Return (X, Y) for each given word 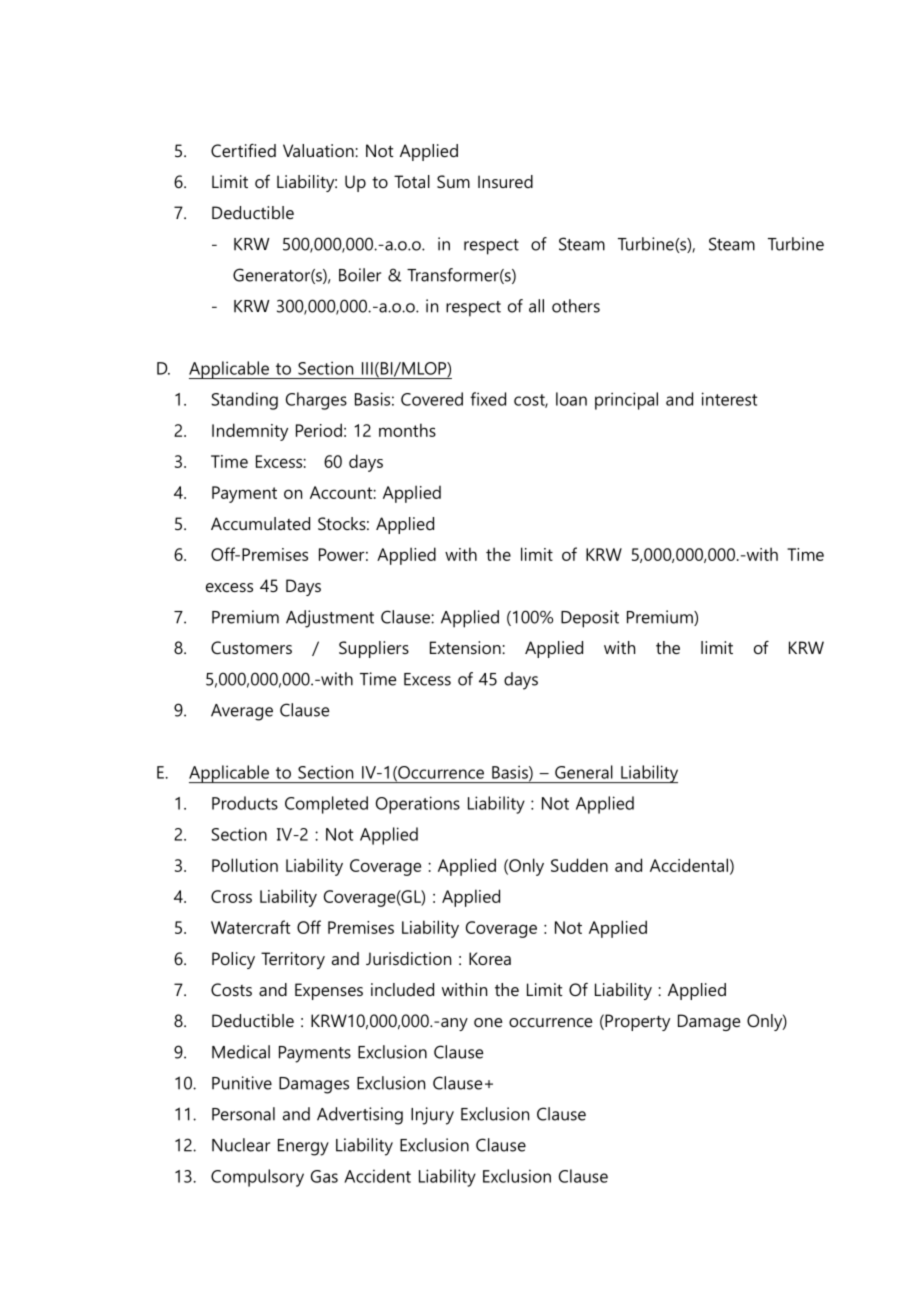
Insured (505, 181)
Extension (466, 647)
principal (626, 401)
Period (319, 430)
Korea (490, 958)
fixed (488, 399)
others (576, 306)
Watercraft (250, 927)
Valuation (319, 150)
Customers (251, 647)
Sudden (579, 865)
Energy (303, 1147)
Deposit (590, 619)
